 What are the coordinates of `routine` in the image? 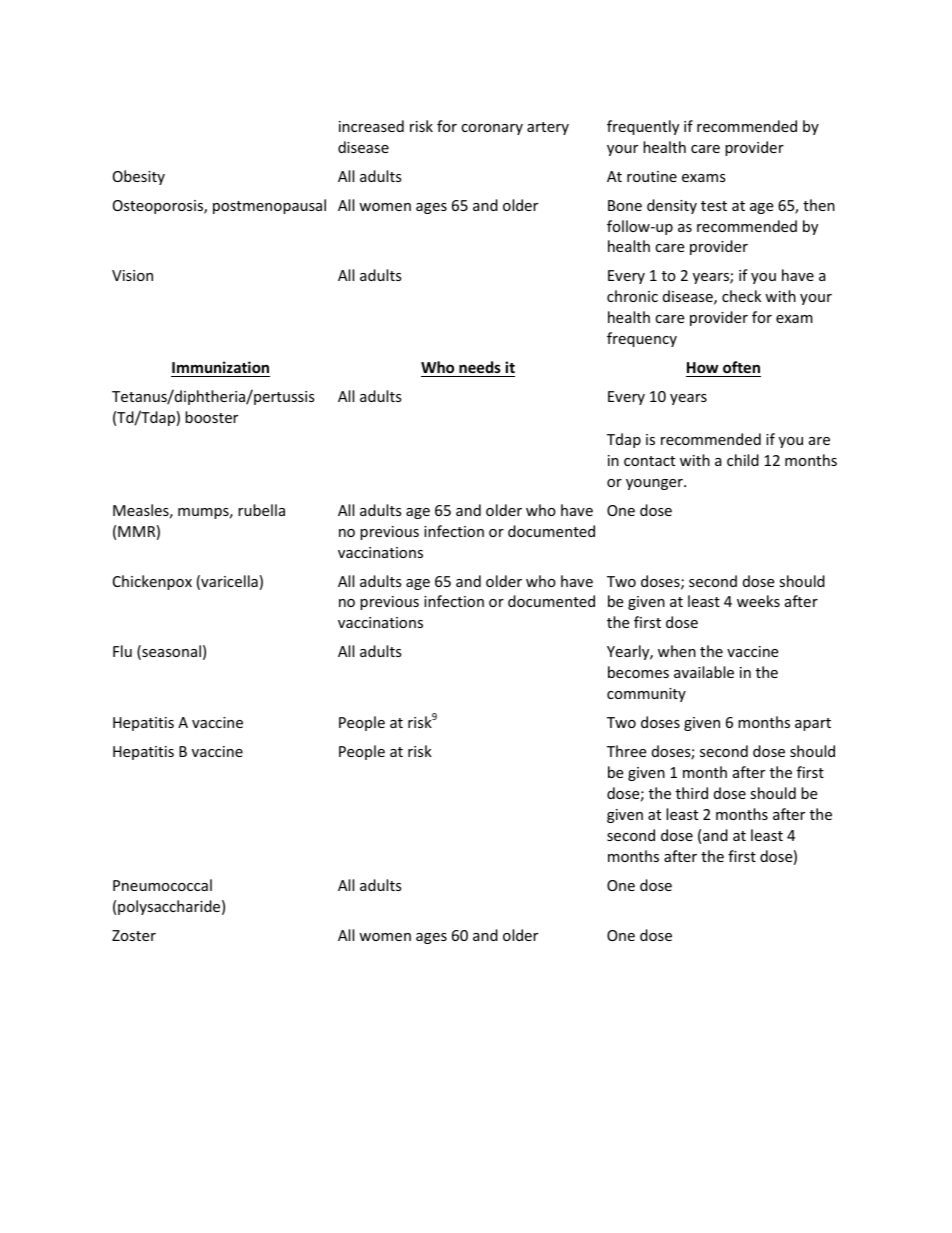 It's located at (652, 176).
